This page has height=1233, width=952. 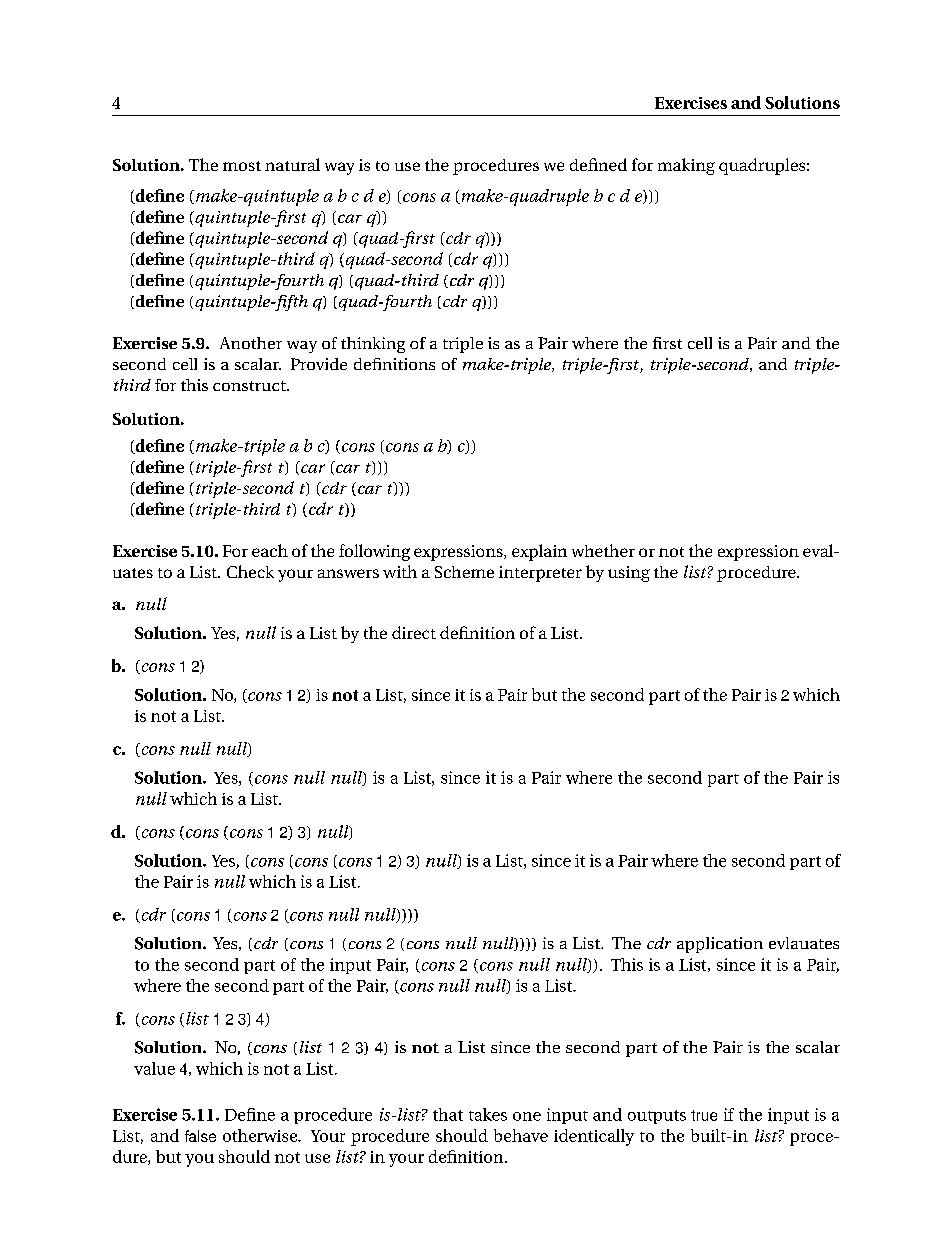 I want to click on using, so click(x=629, y=574).
